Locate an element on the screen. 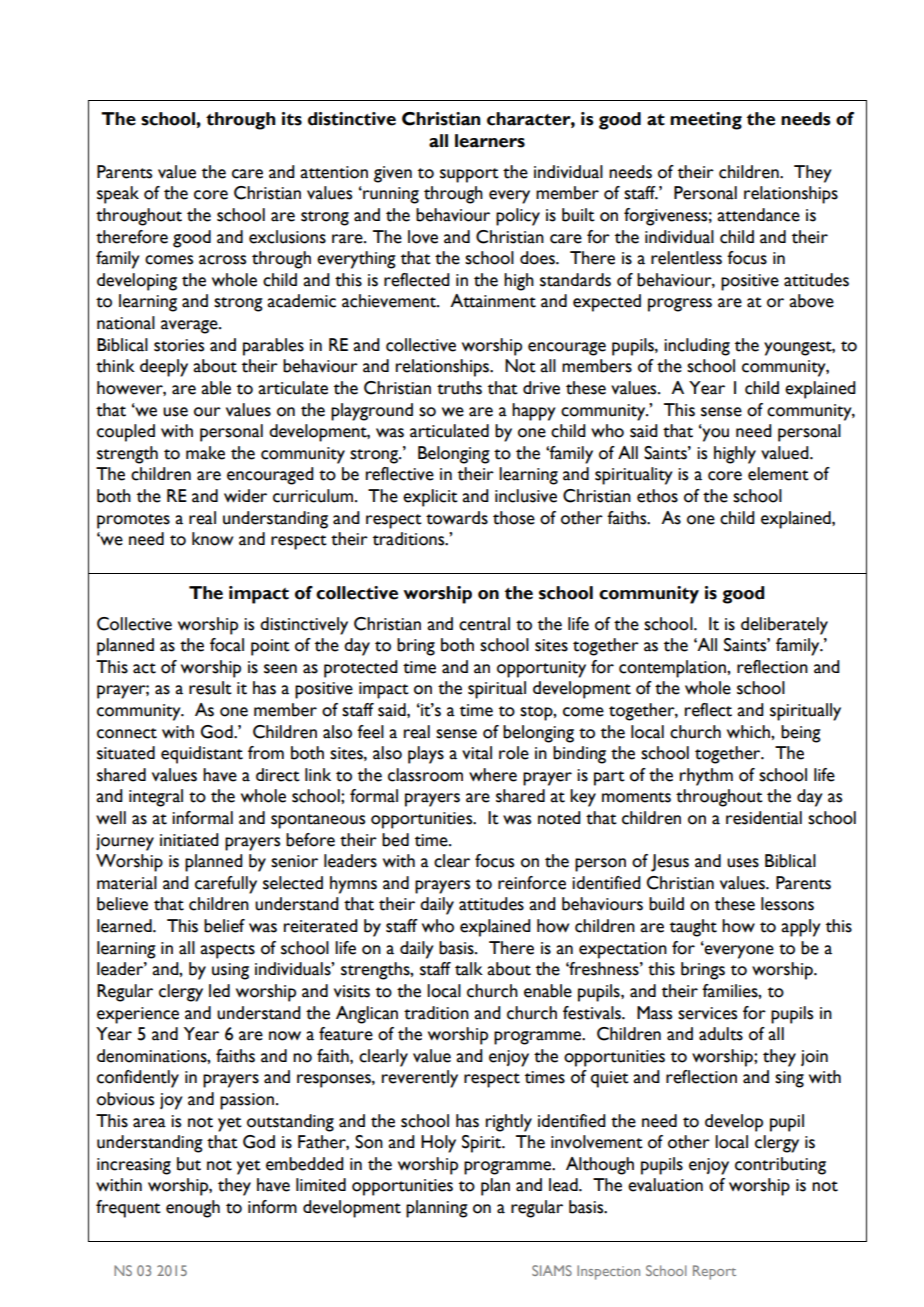  initiated is located at coordinates (189, 840).
